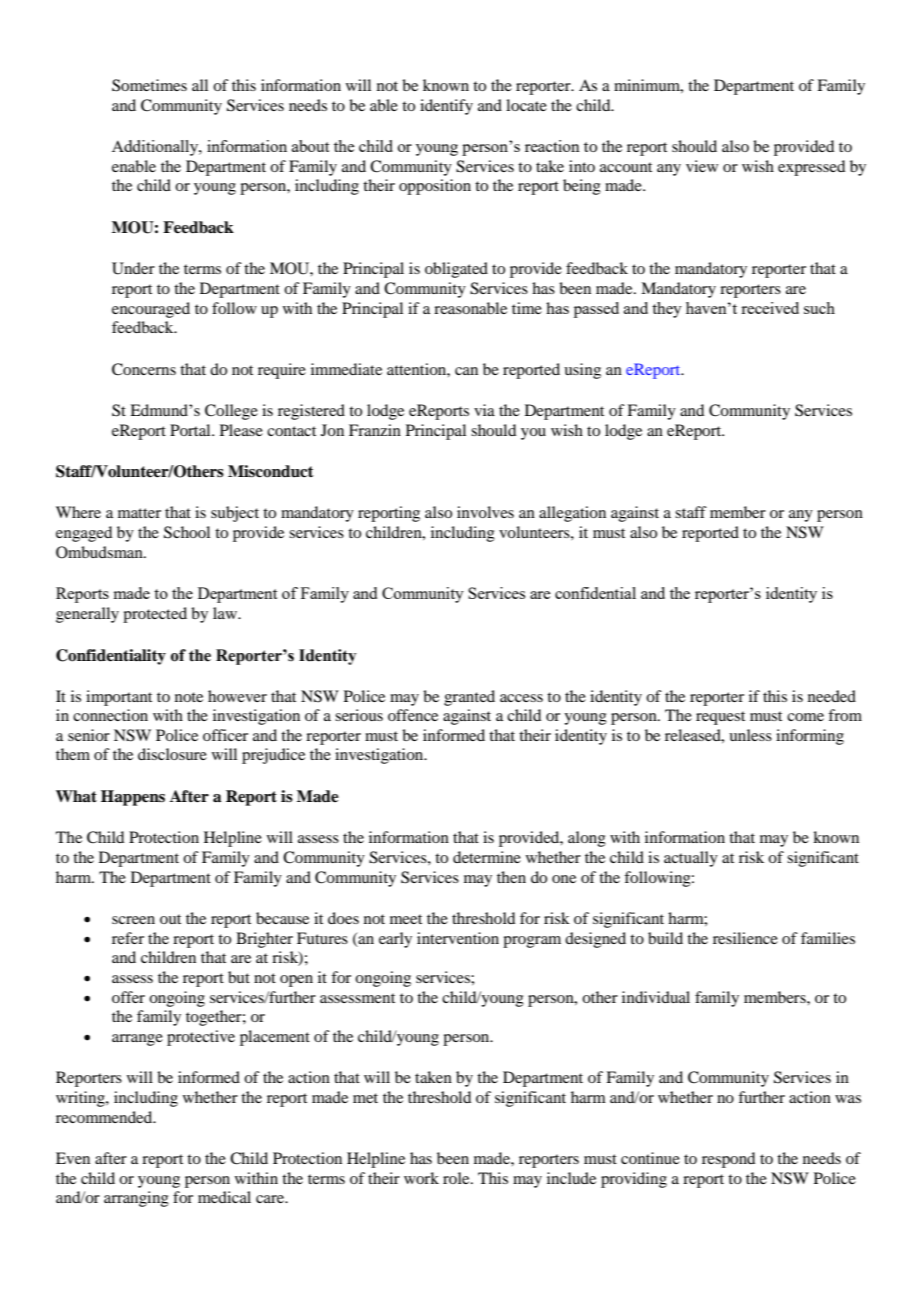  Describe the element at coordinates (487, 857) in the image. I see `determine` at that location.
